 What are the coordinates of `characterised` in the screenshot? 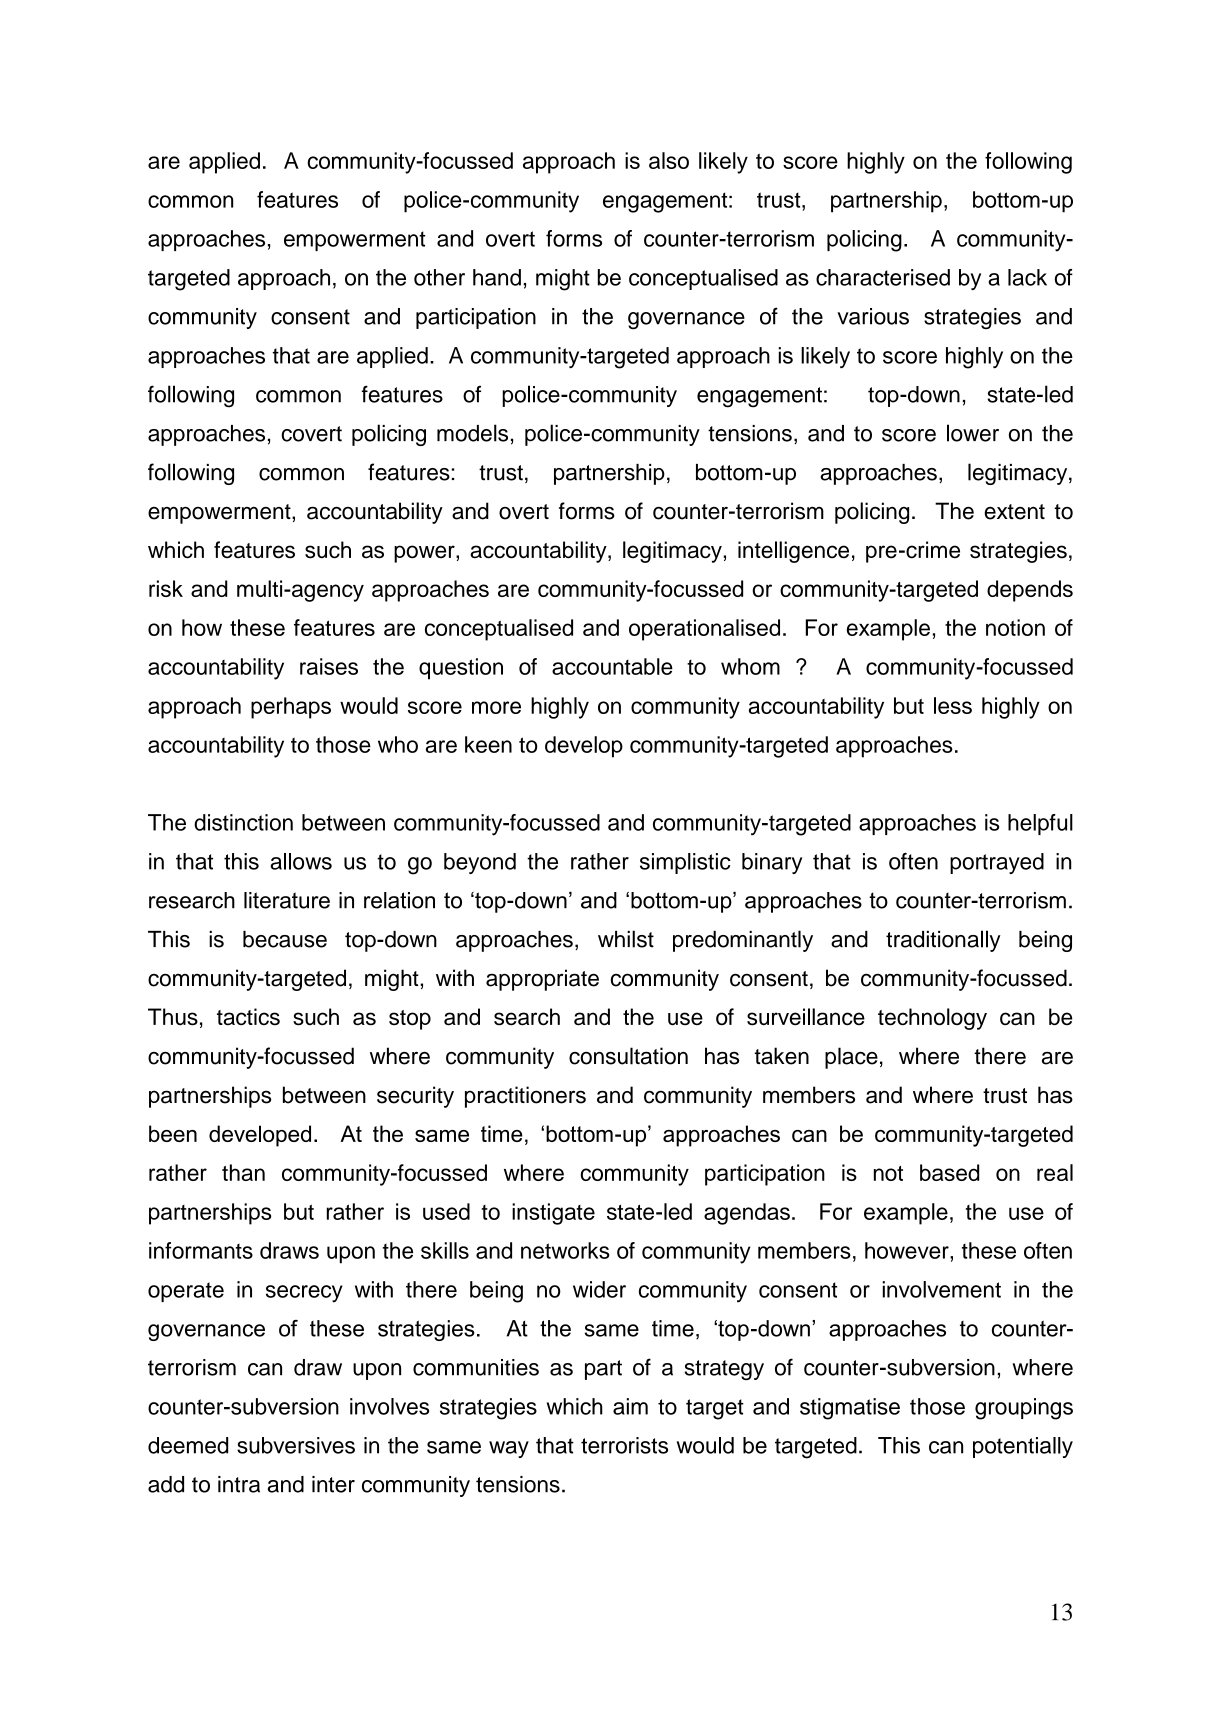 It's located at (883, 277).
